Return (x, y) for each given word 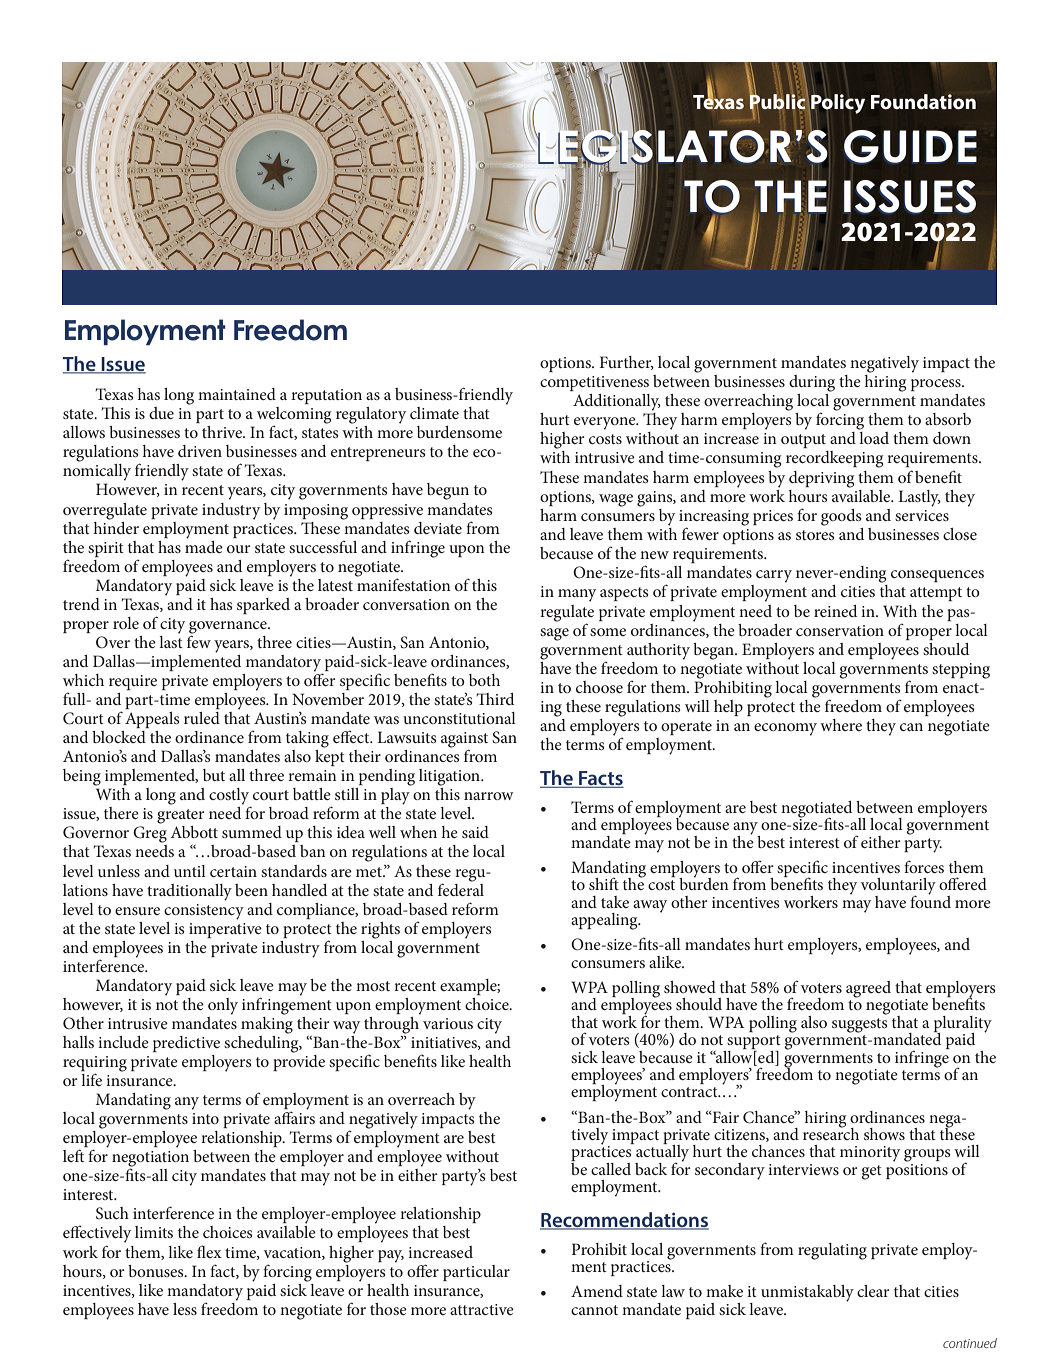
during (812, 383)
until (190, 871)
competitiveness (594, 383)
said (475, 832)
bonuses (157, 1271)
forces (924, 866)
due (161, 413)
